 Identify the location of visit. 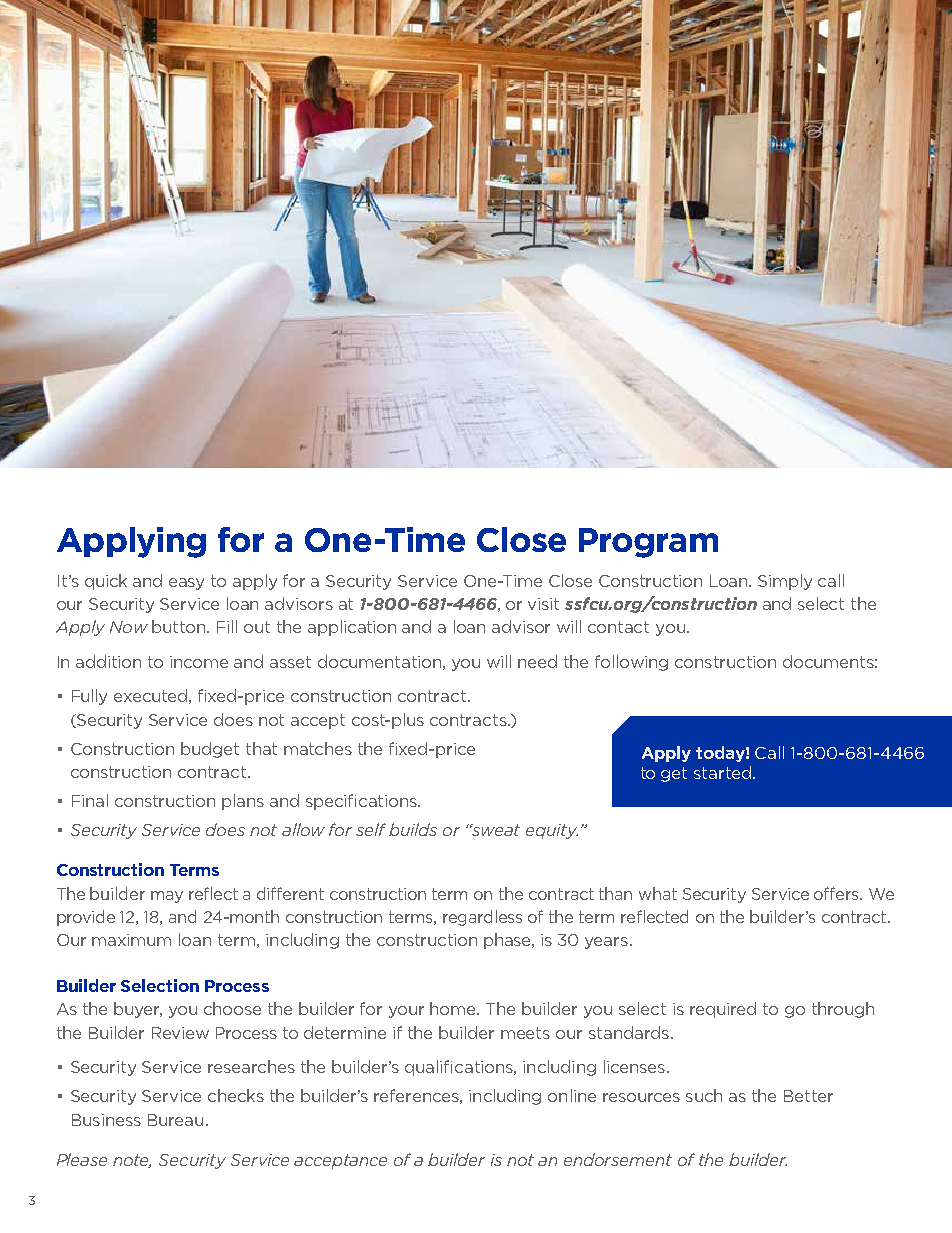
(543, 604).
